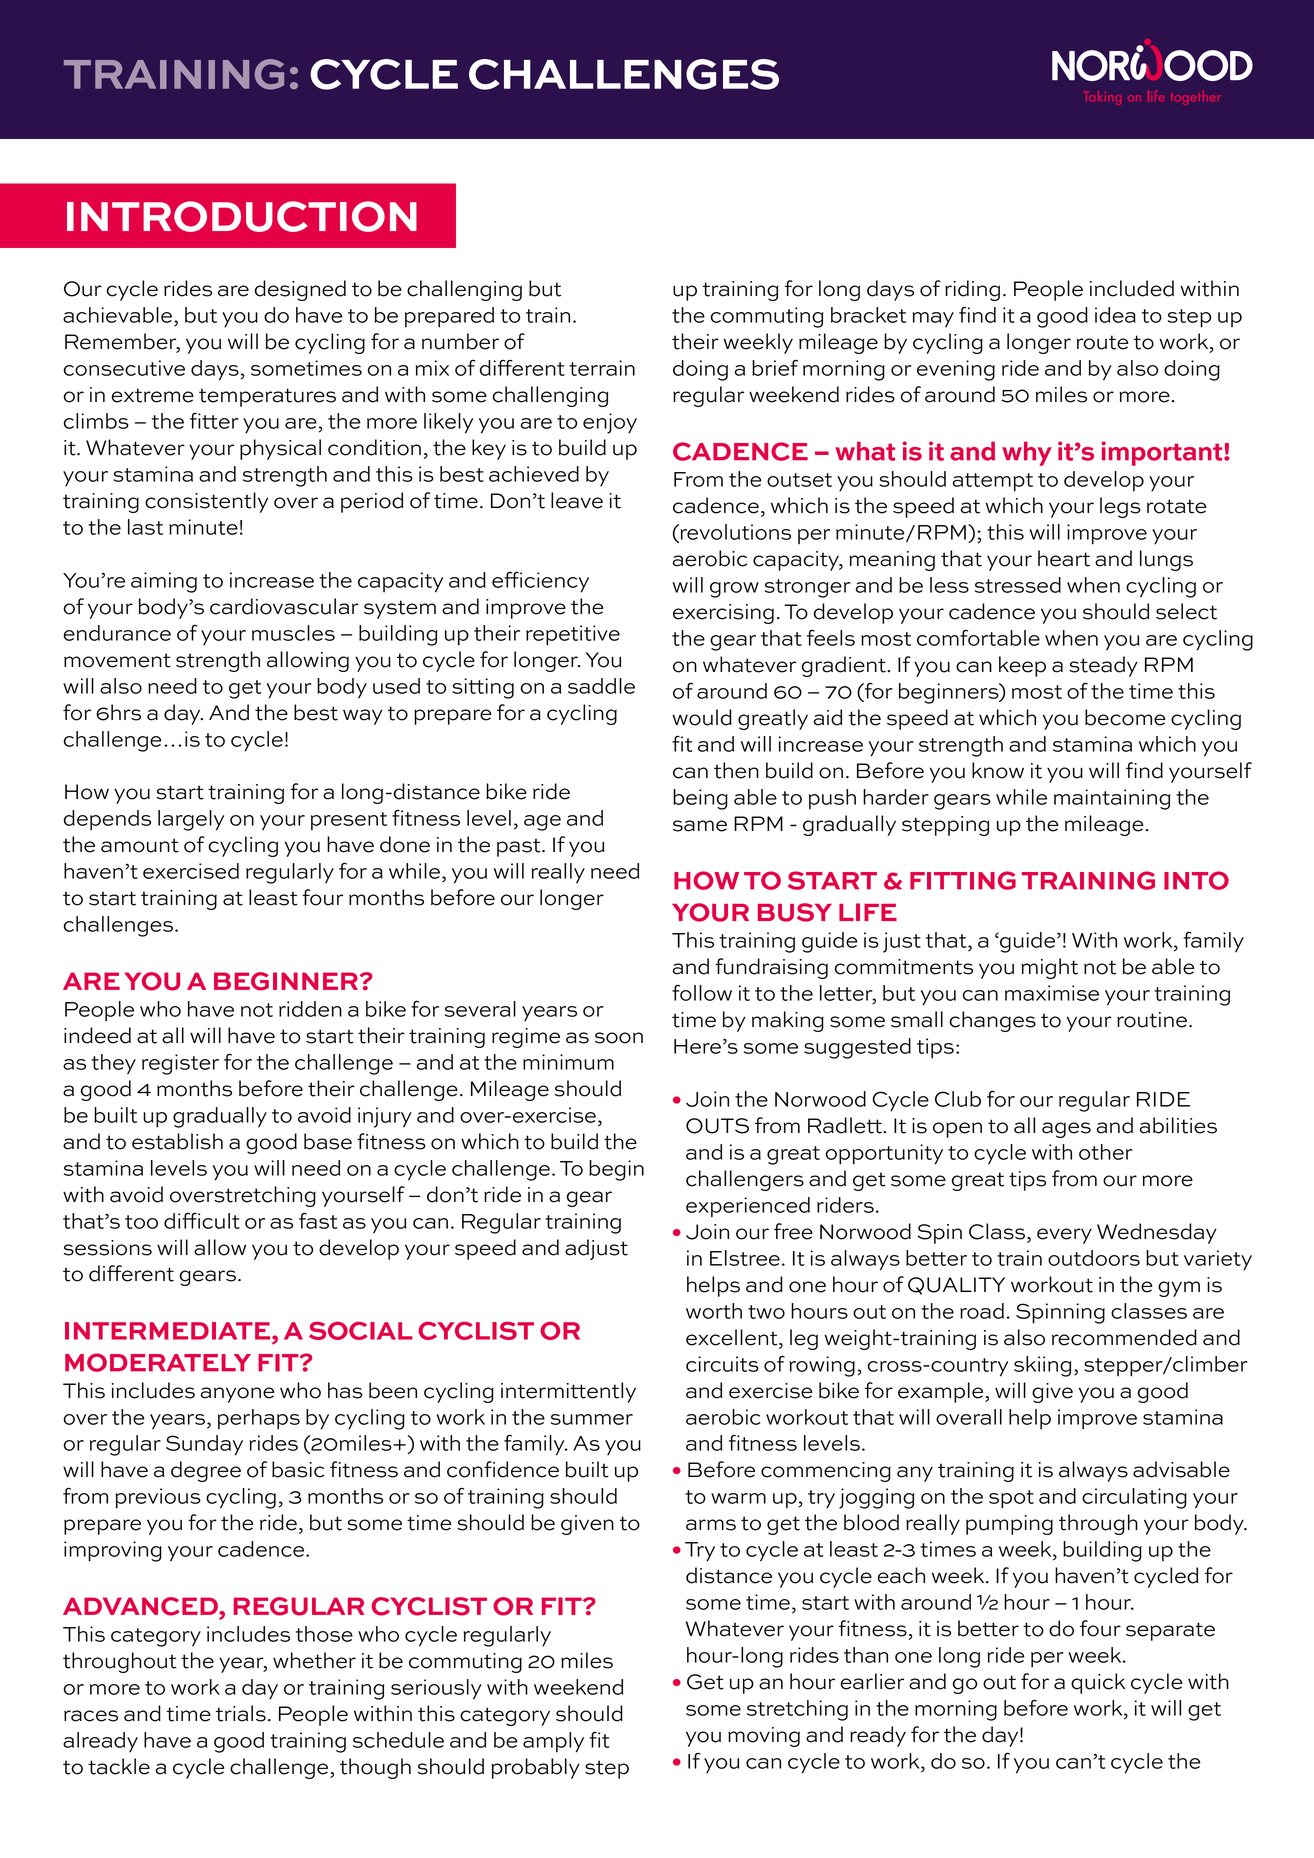  Describe the element at coordinates (702, 717) in the page. I see `would` at that location.
